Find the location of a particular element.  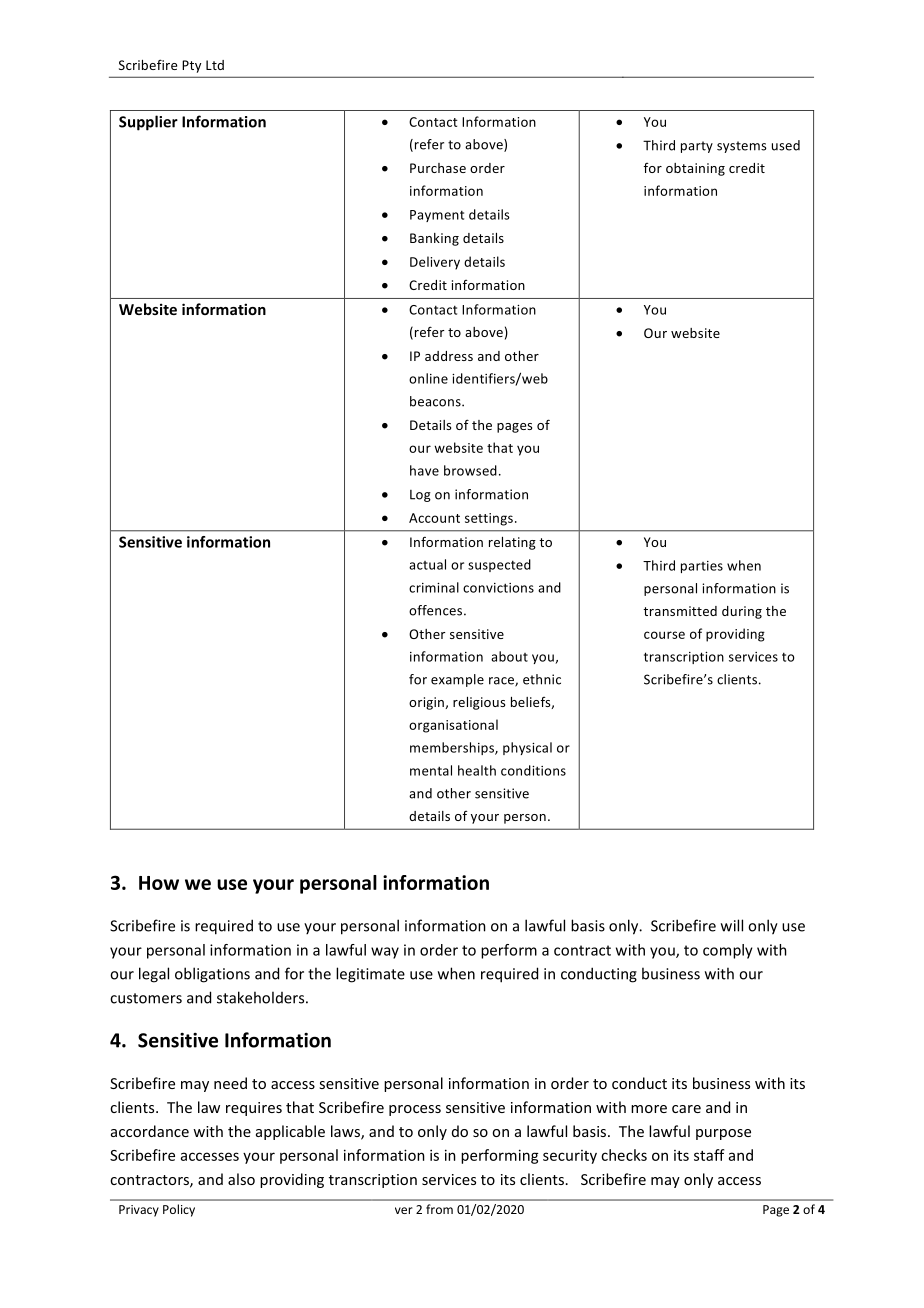

staff is located at coordinates (709, 1155).
